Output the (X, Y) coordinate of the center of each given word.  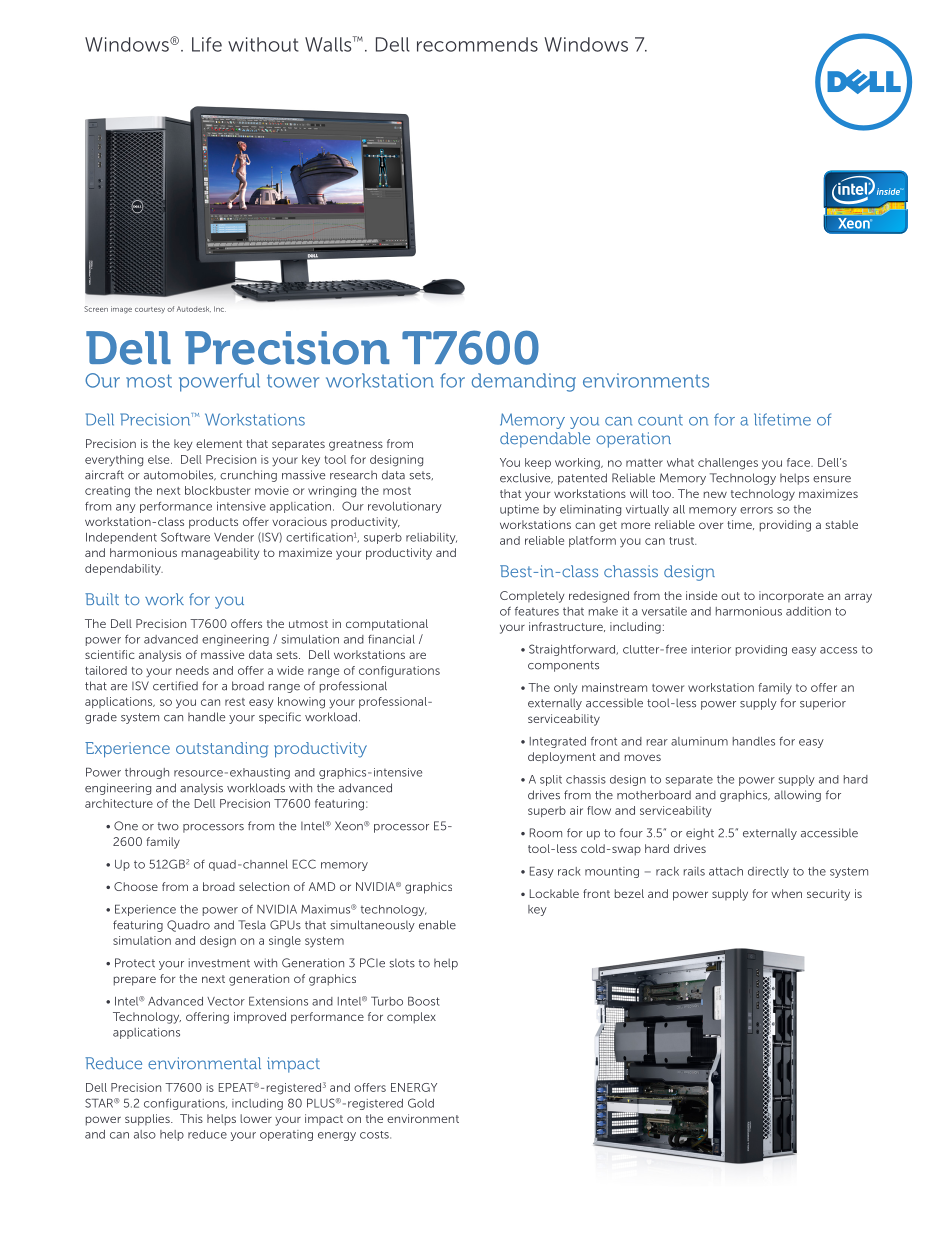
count (660, 420)
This (191, 1118)
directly (768, 872)
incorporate (791, 596)
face (799, 462)
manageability (220, 554)
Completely (532, 597)
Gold (421, 1103)
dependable (545, 440)
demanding (524, 382)
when (786, 893)
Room (546, 833)
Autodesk (194, 309)
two (168, 826)
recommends (477, 44)
